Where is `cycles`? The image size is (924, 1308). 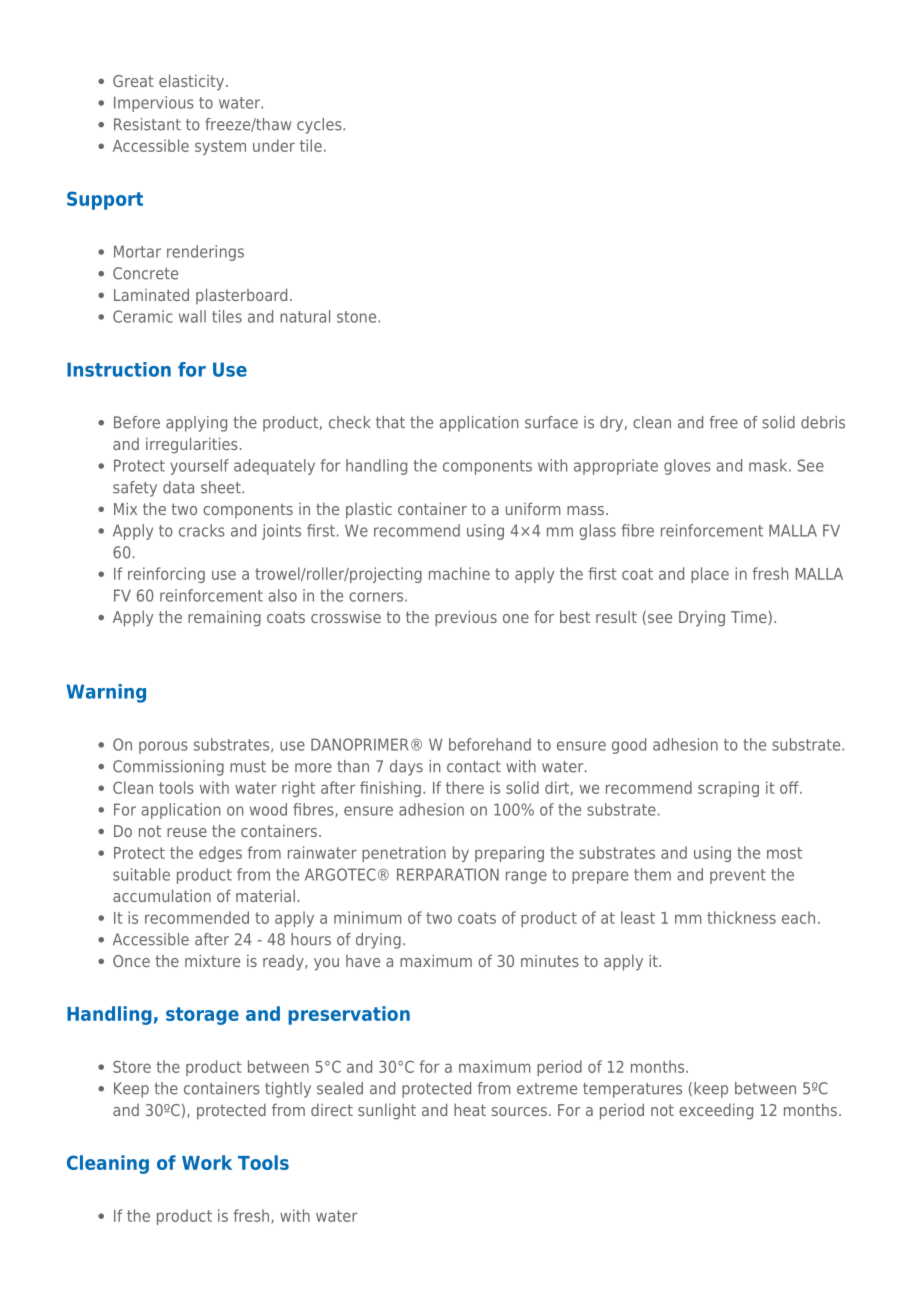
cycles is located at coordinates (320, 126).
